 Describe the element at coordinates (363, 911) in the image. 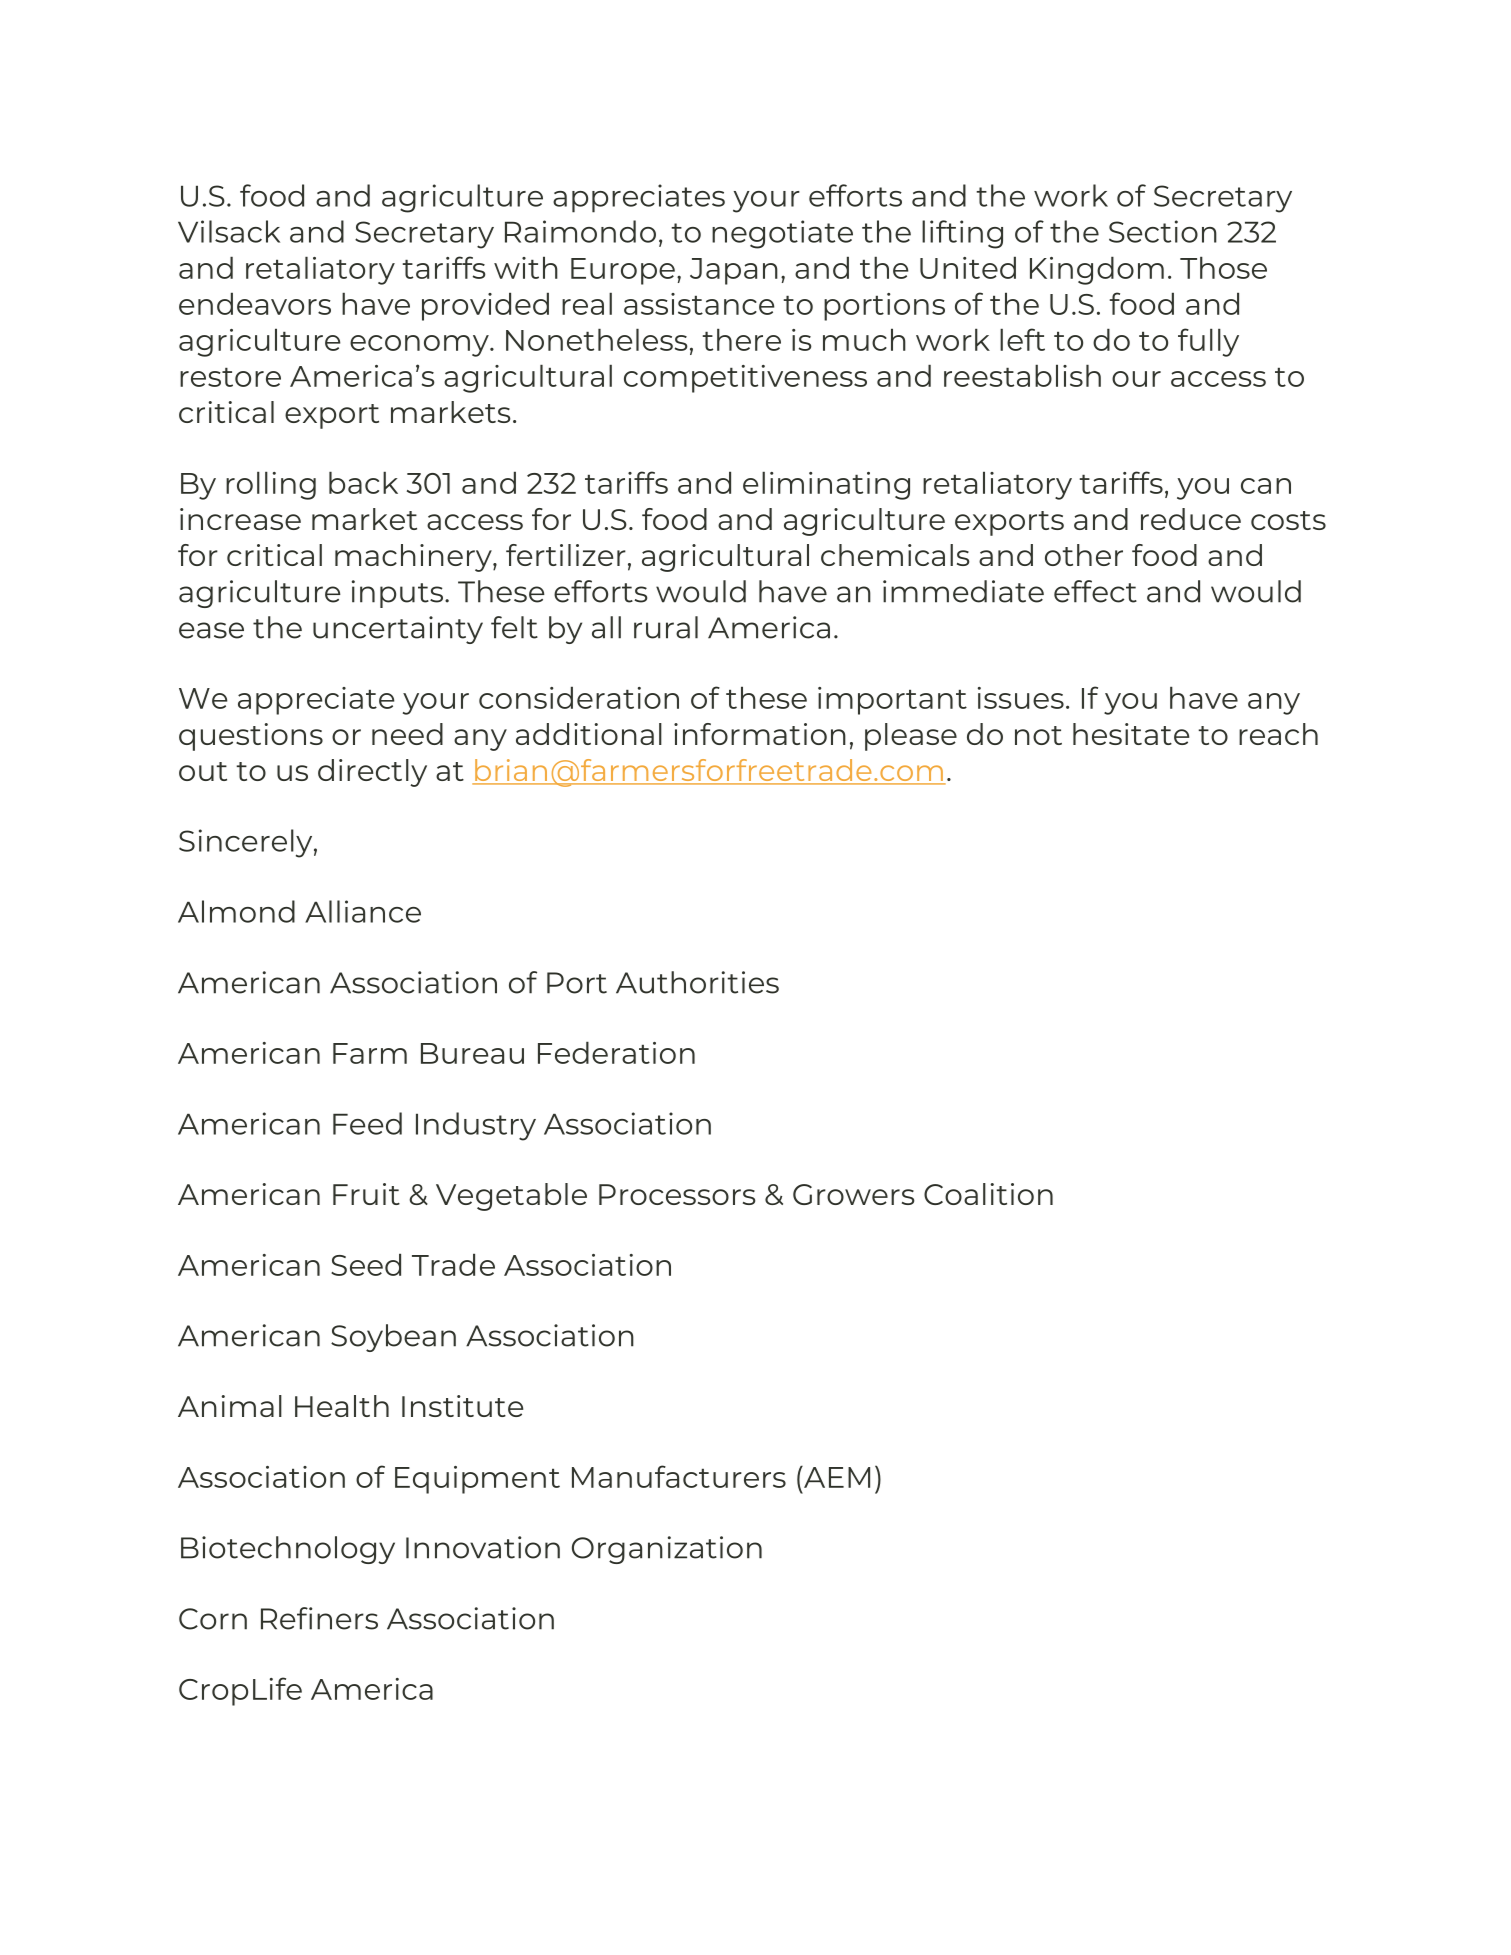

I see `Alliance` at that location.
